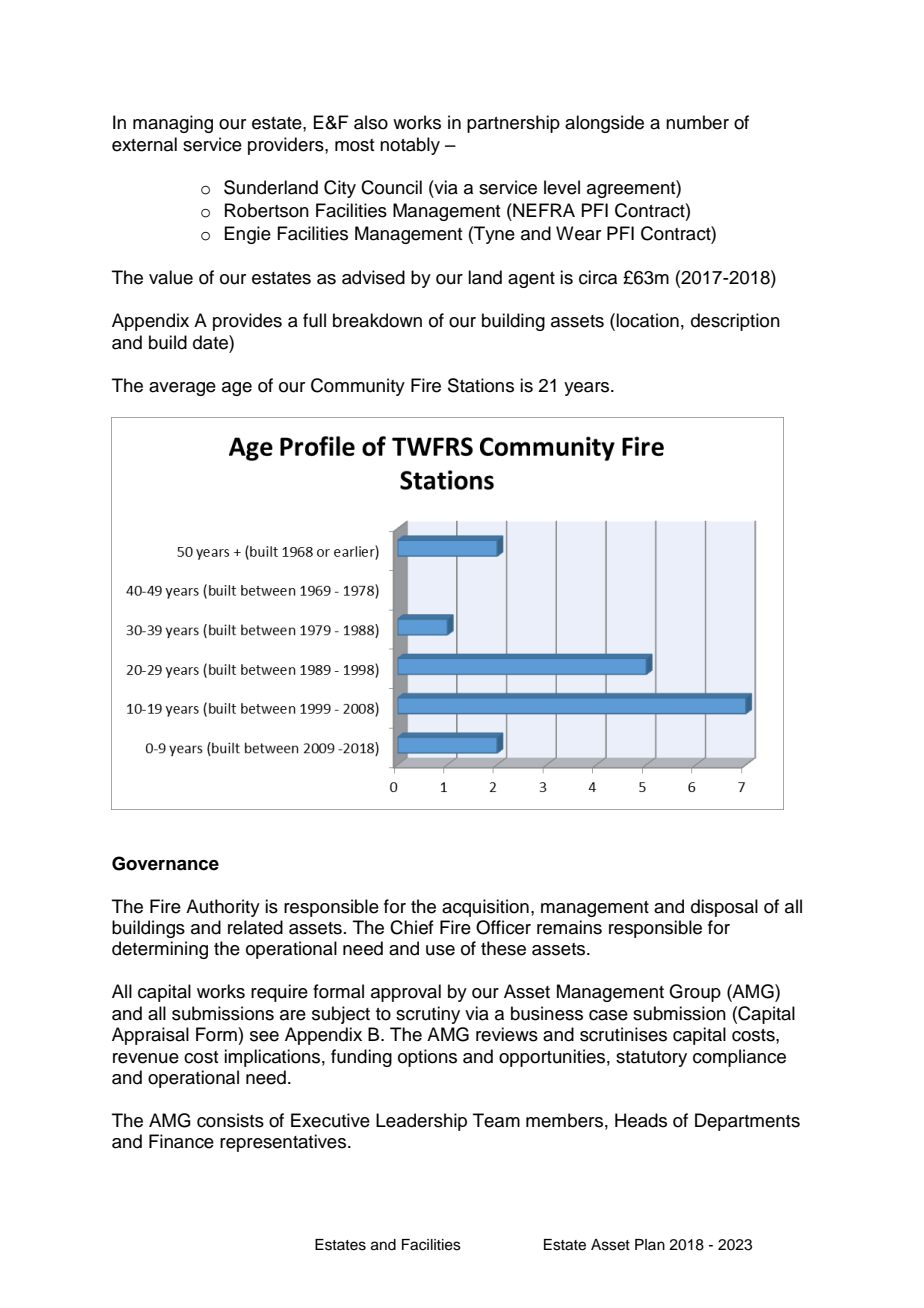  What do you see at coordinates (181, 1141) in the image?
I see `Finance` at bounding box center [181, 1141].
